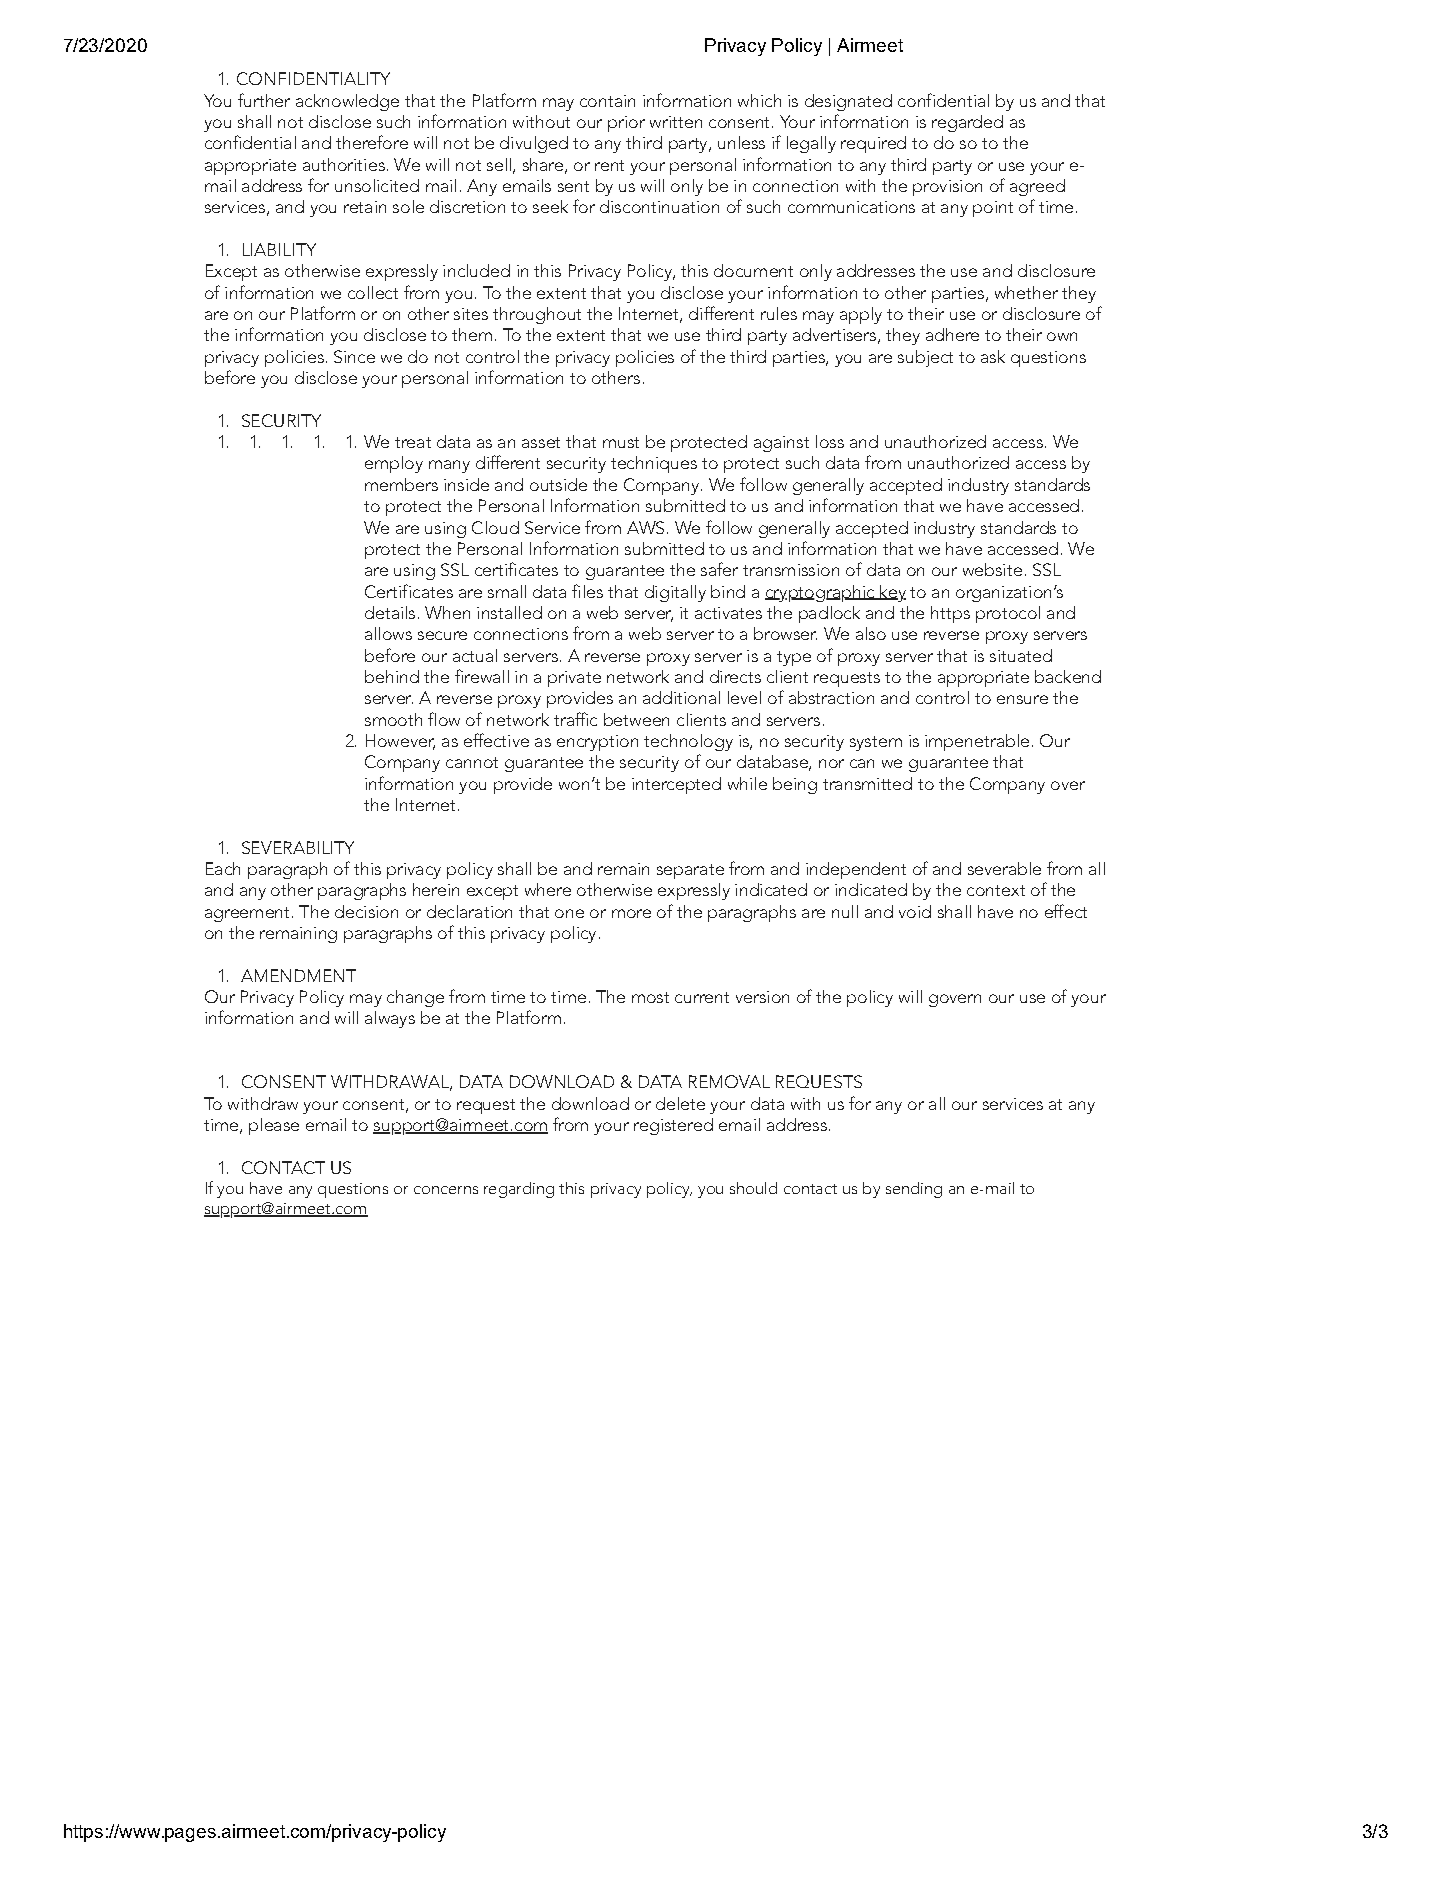  What do you see at coordinates (372, 142) in the screenshot?
I see `therefore` at bounding box center [372, 142].
